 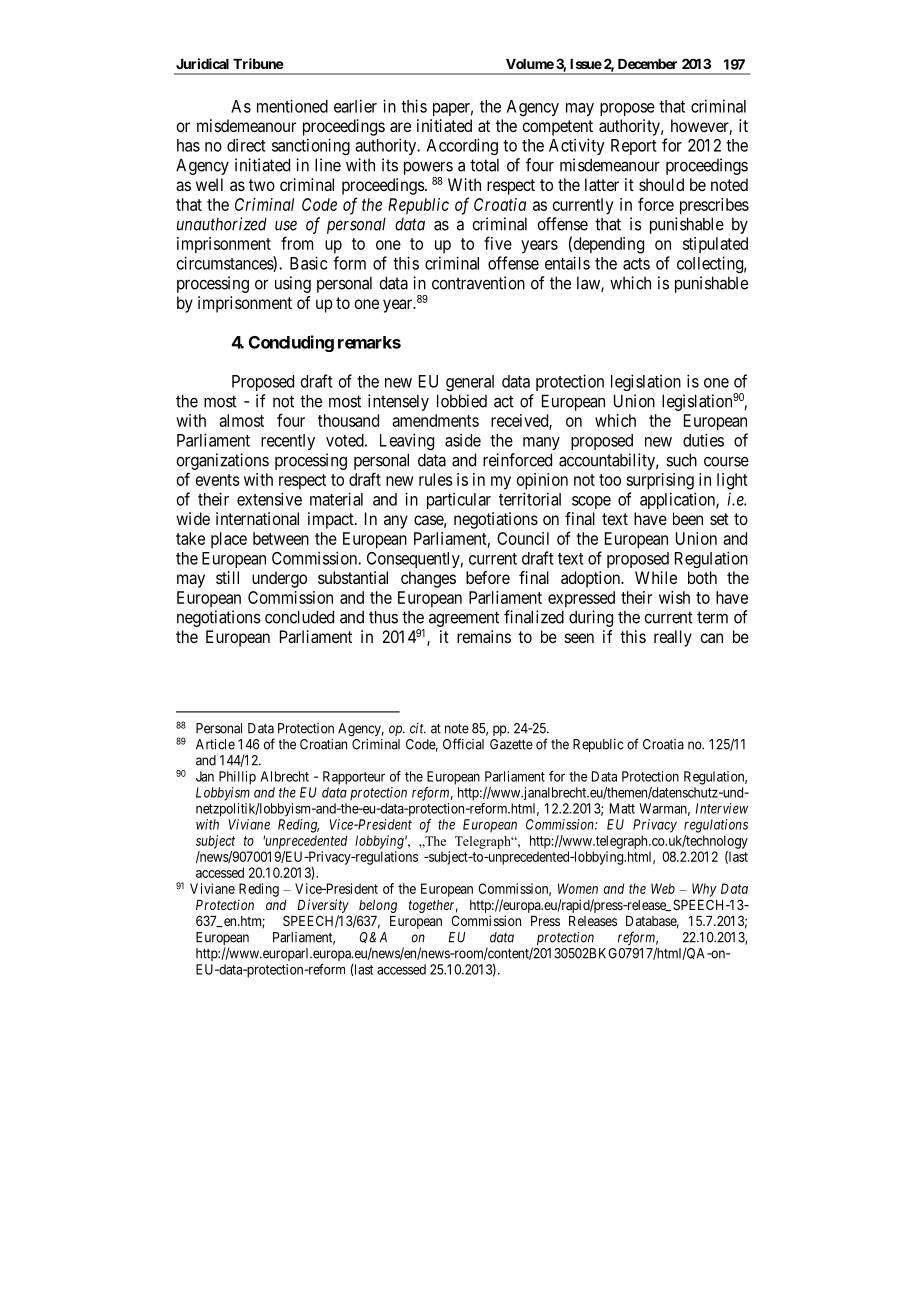 What do you see at coordinates (269, 499) in the screenshot?
I see `extensive` at bounding box center [269, 499].
